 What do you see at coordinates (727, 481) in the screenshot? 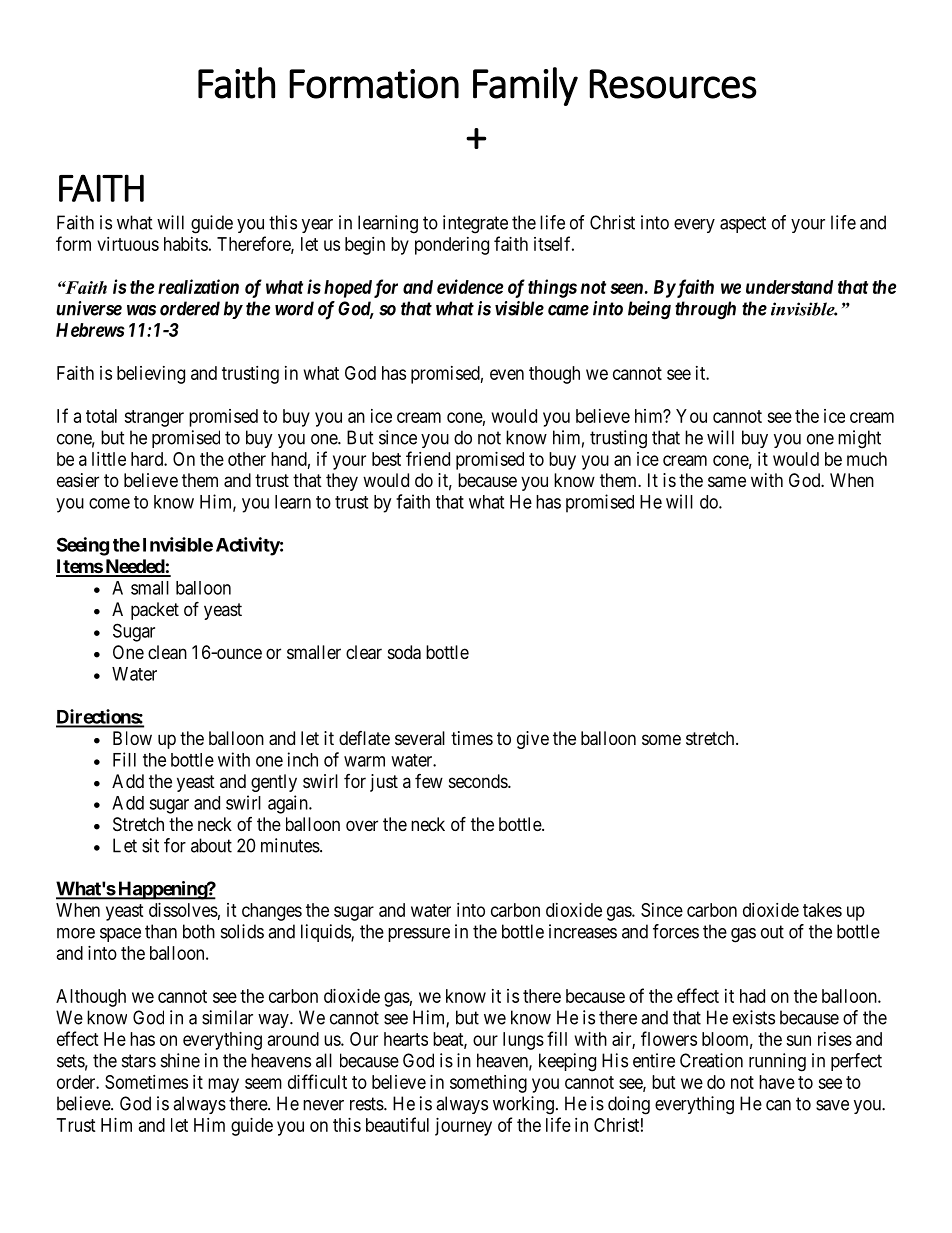
I see `same` at bounding box center [727, 481].
